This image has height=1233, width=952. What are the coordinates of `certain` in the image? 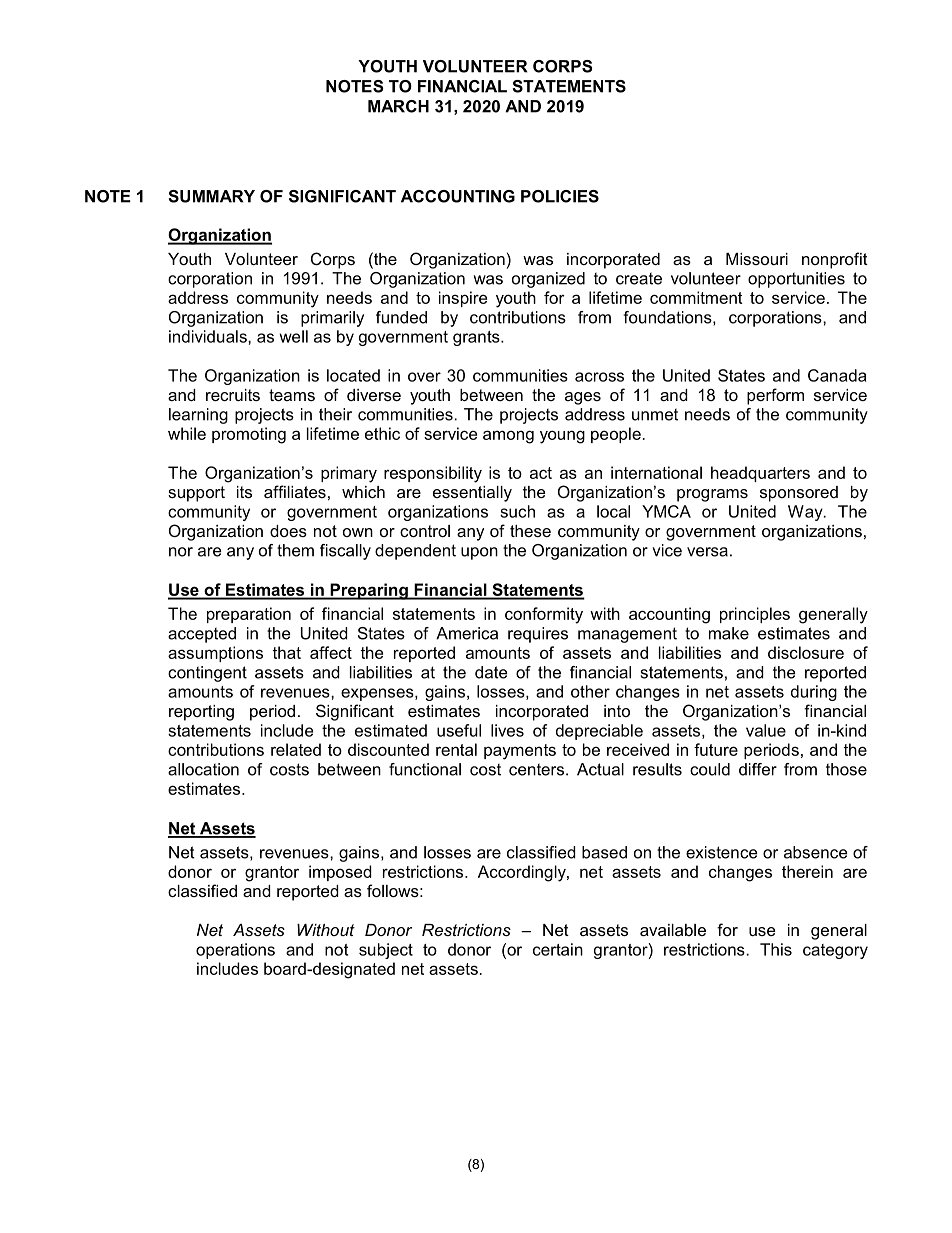 It's located at (558, 949).
